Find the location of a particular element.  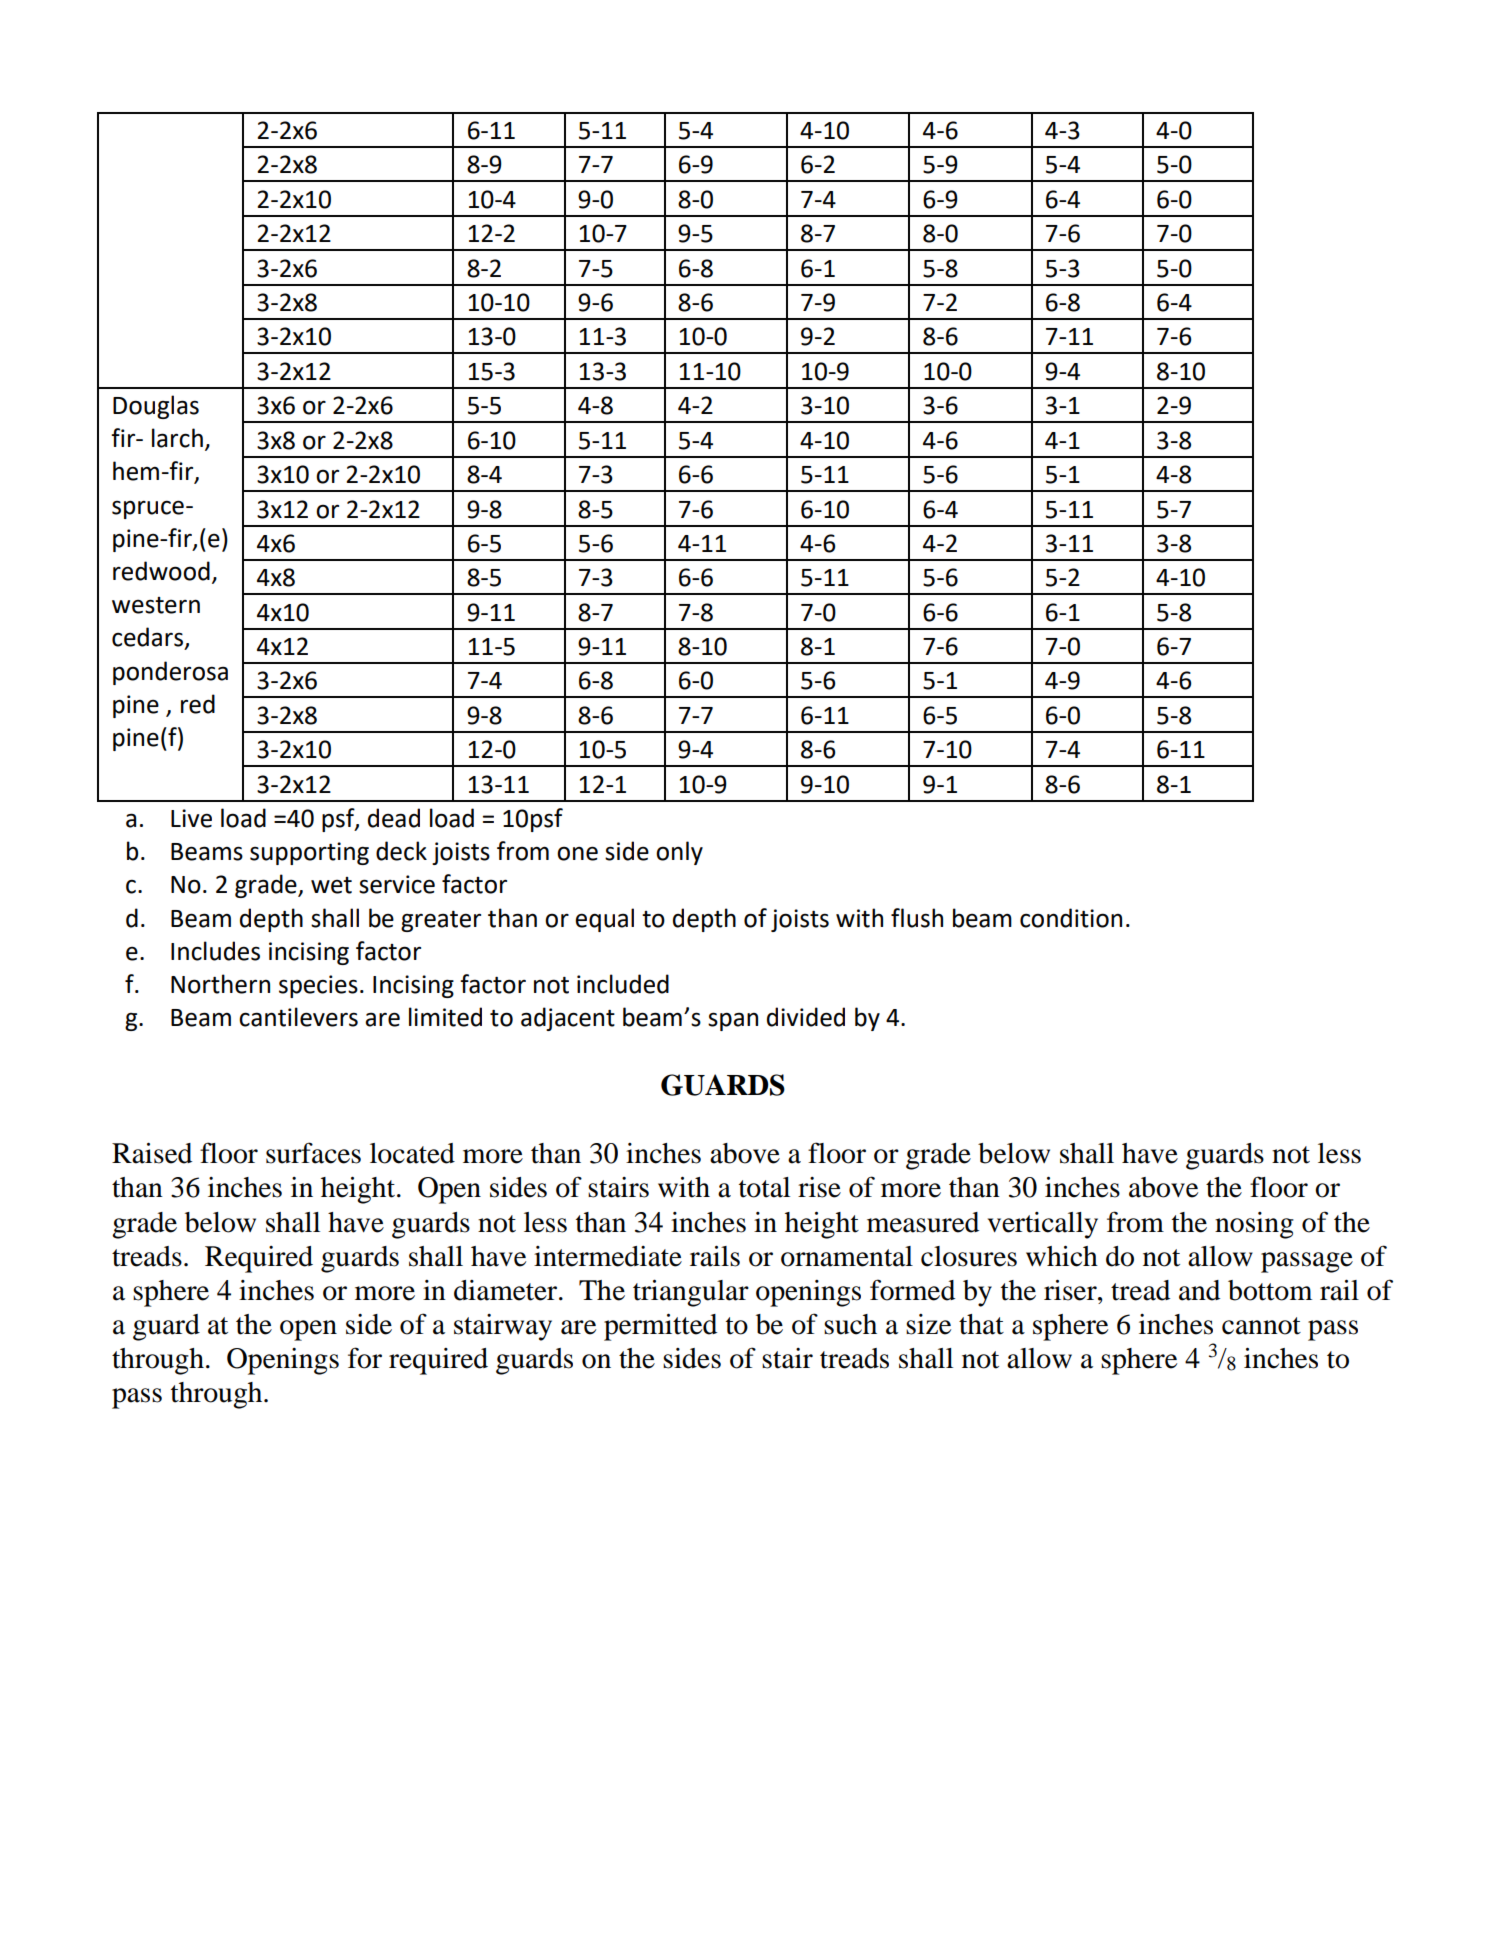

span is located at coordinates (733, 1021).
